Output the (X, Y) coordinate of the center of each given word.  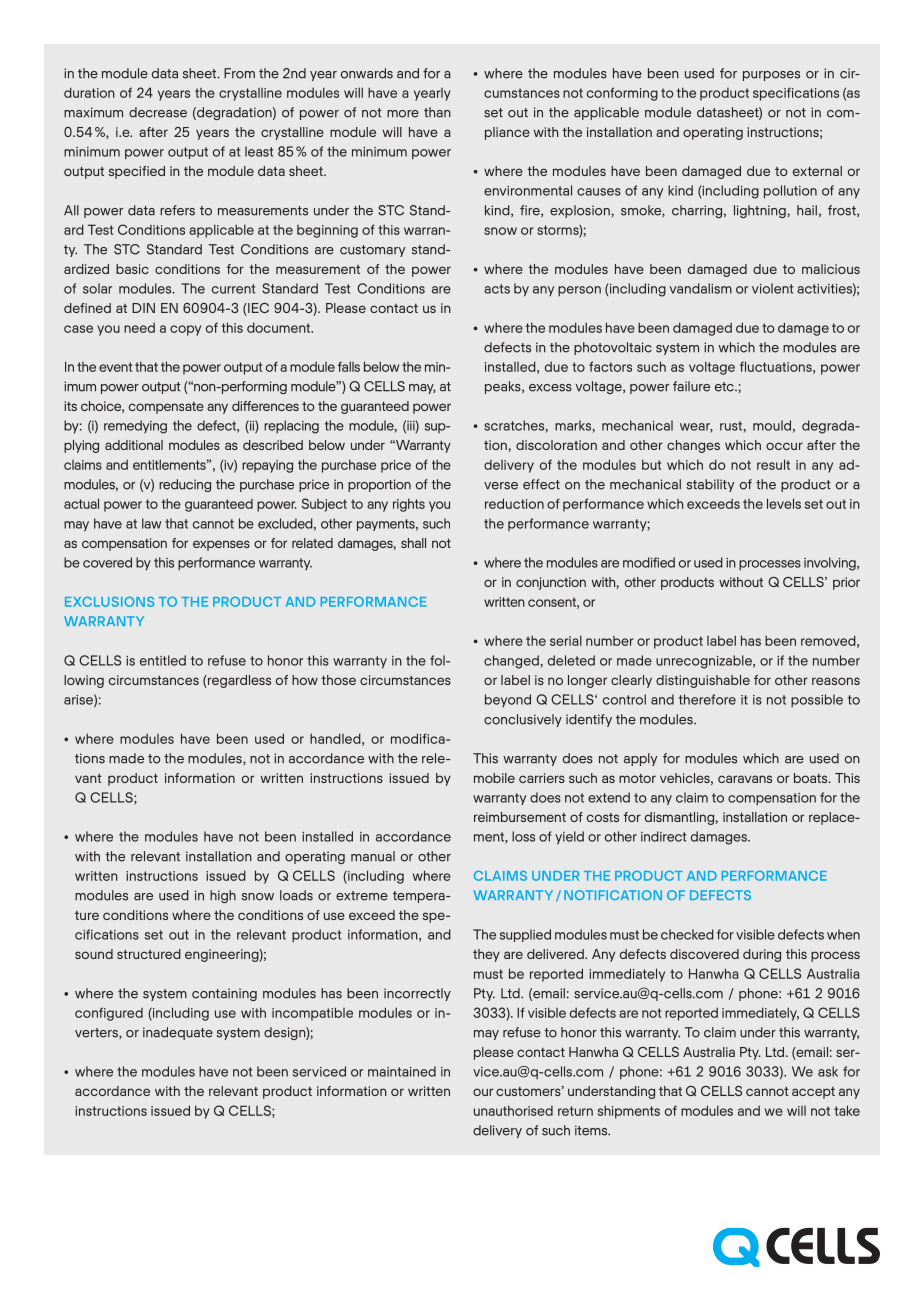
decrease (158, 112)
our (483, 1092)
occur (784, 446)
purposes (771, 76)
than (437, 112)
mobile (494, 778)
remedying (135, 427)
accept (813, 1093)
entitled (163, 660)
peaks (504, 387)
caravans (745, 779)
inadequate (178, 1033)
